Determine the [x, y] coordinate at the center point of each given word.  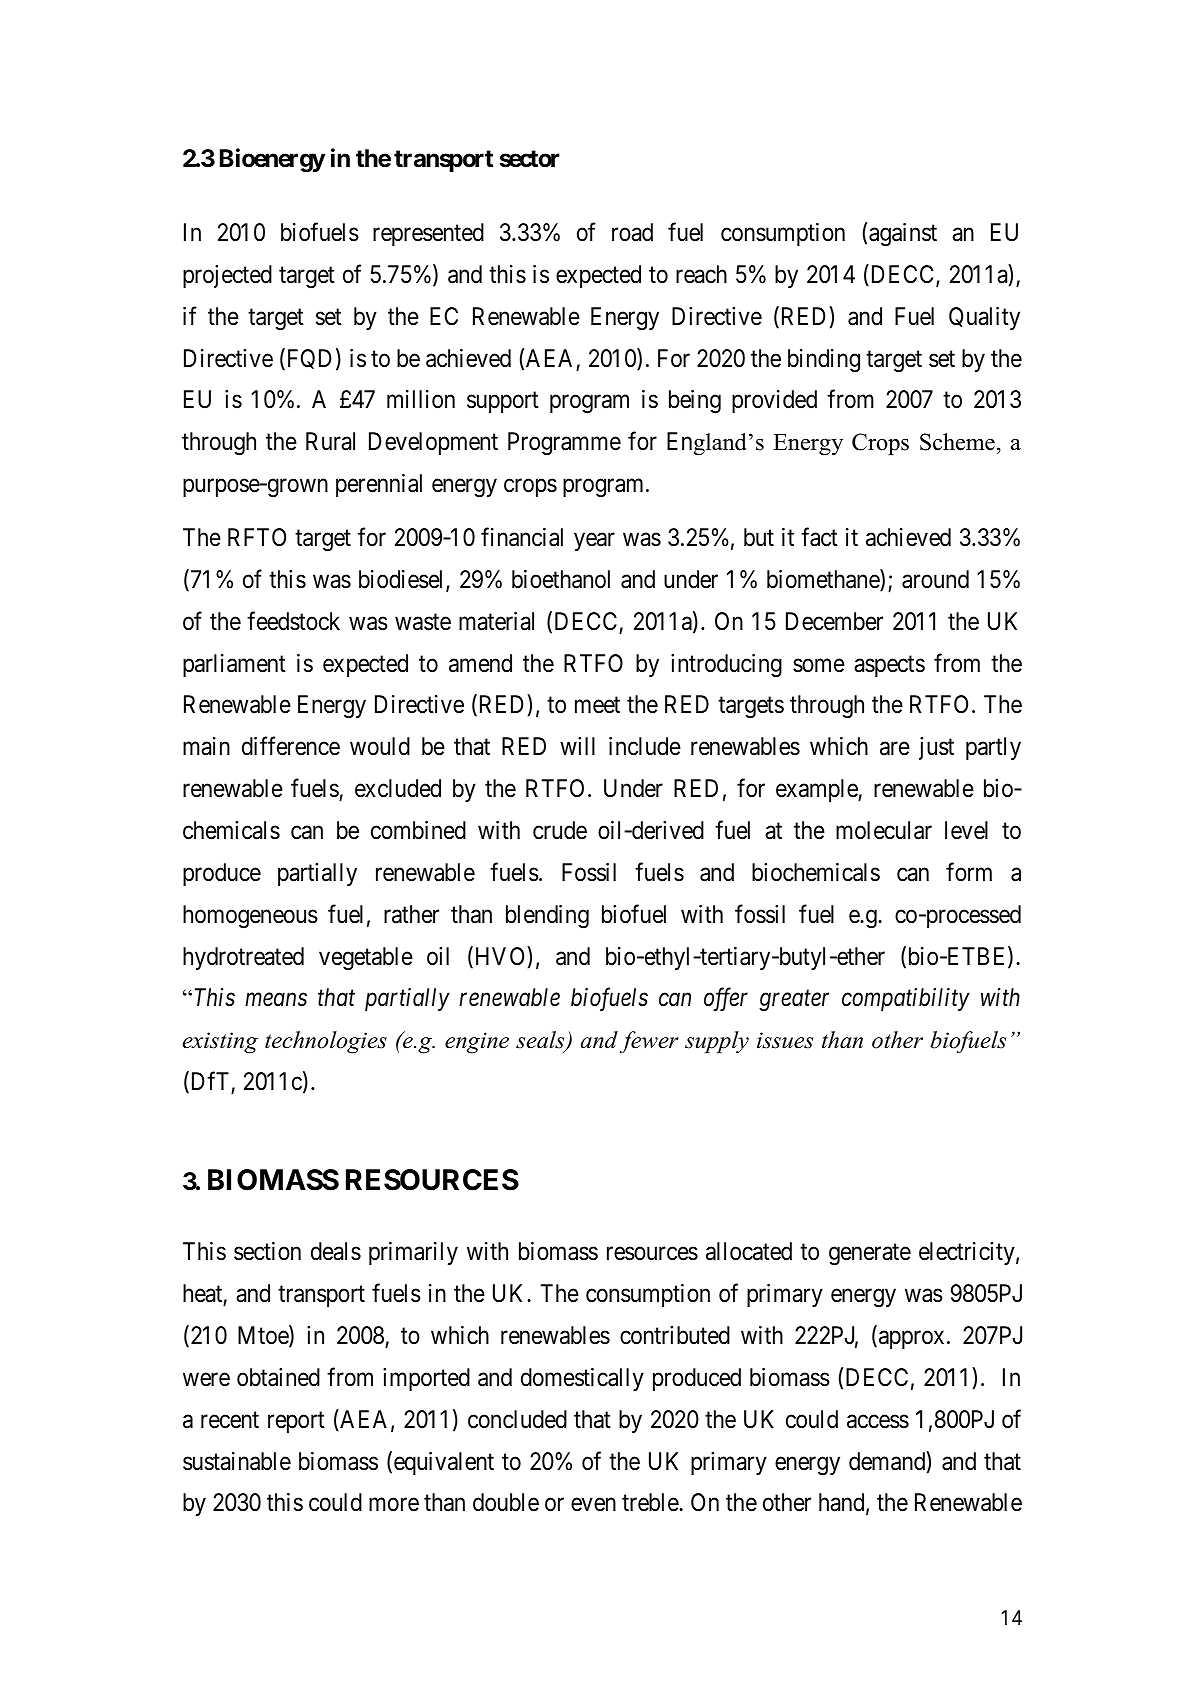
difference [291, 746]
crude [560, 830]
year [594, 542]
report [296, 1422]
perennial [379, 485]
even [593, 1505]
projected [227, 276]
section [267, 1251]
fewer [649, 1042]
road [632, 232]
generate [870, 1255]
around [935, 579]
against [903, 235]
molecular [884, 830]
